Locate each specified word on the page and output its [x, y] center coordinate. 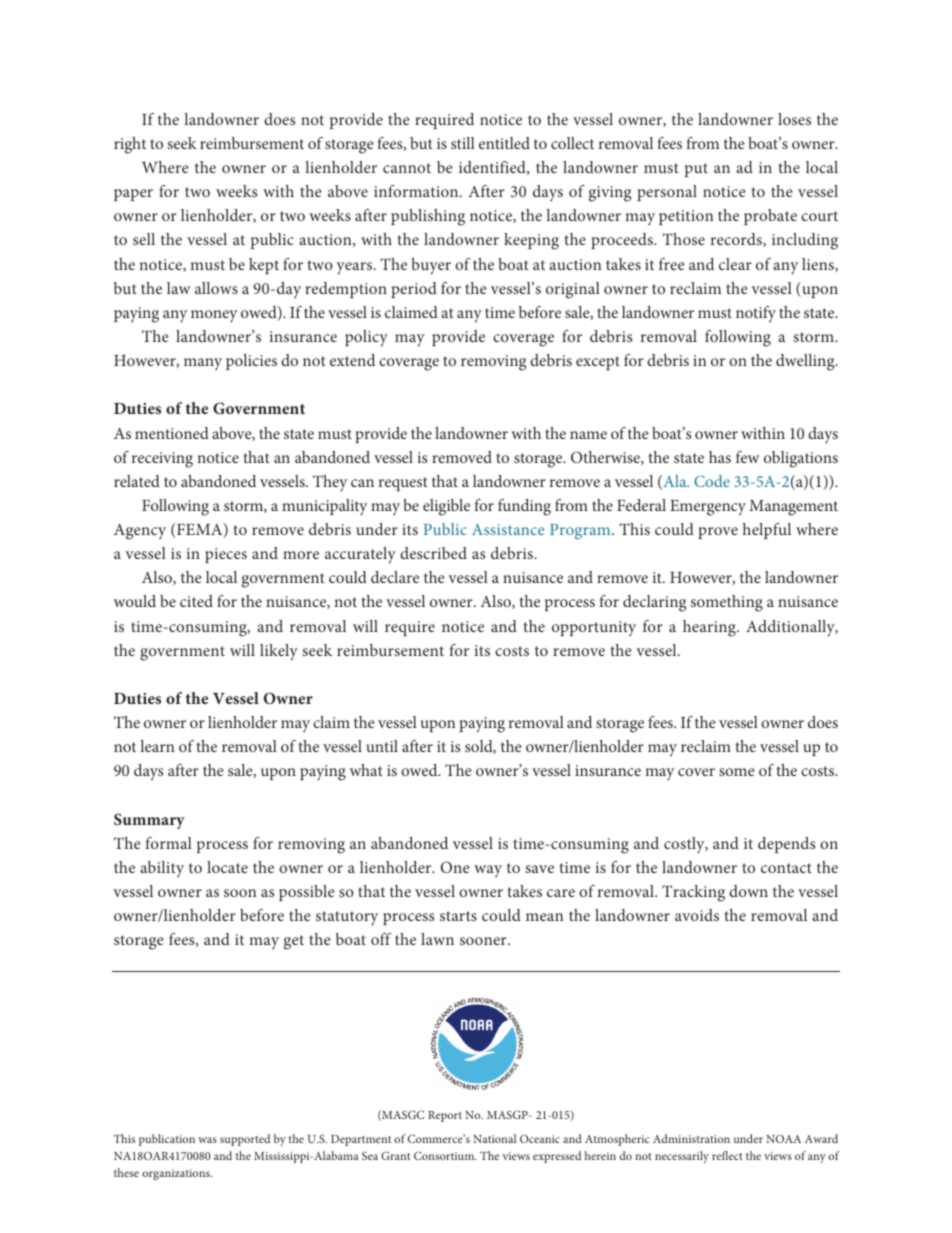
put [696, 170]
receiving [162, 460]
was [207, 1140]
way [488, 871]
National [494, 1138]
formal [168, 843]
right [130, 145]
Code [712, 481]
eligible [446, 507]
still [463, 143]
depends [786, 845]
